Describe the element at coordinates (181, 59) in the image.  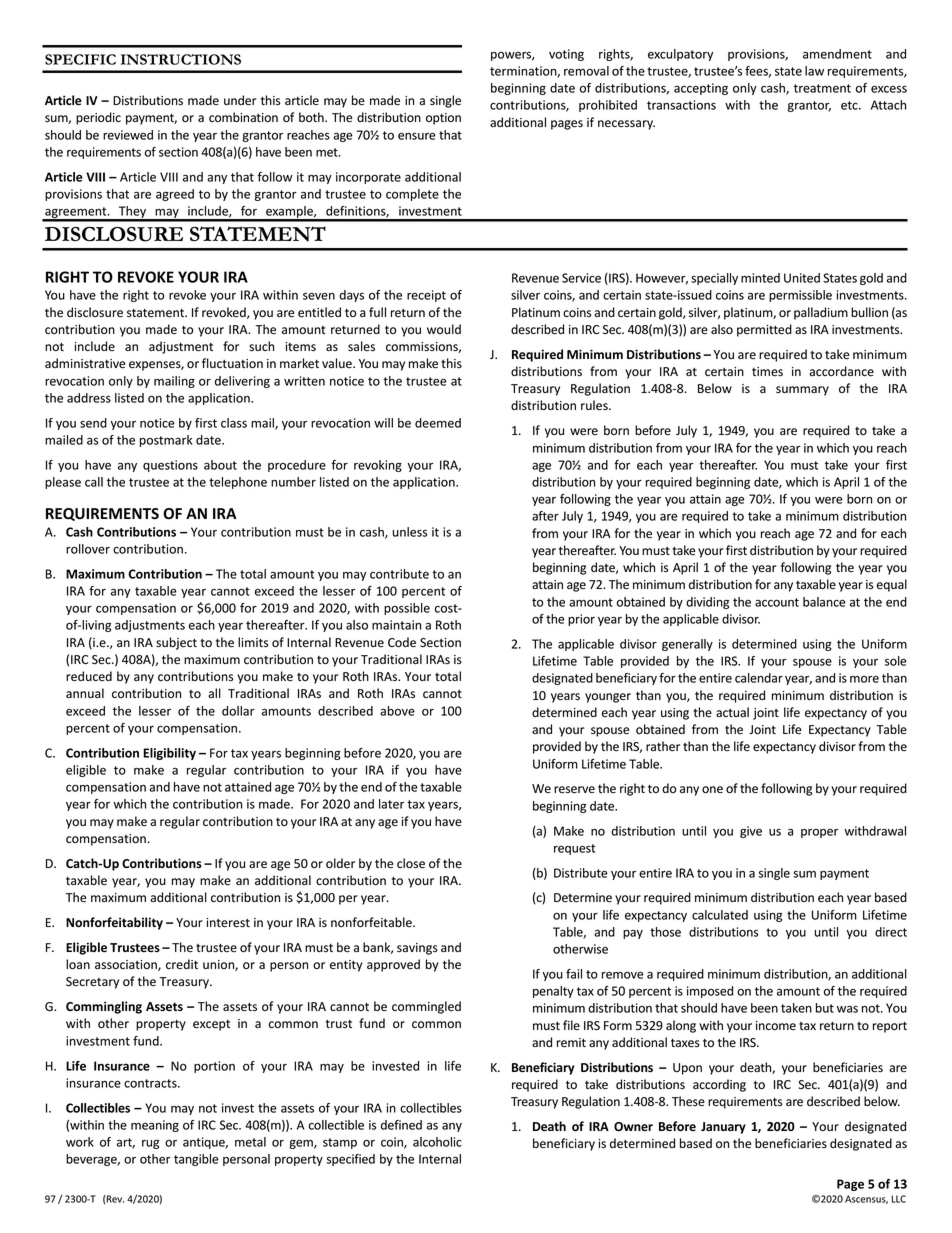
I see `INSTRUCTIONS` at that location.
